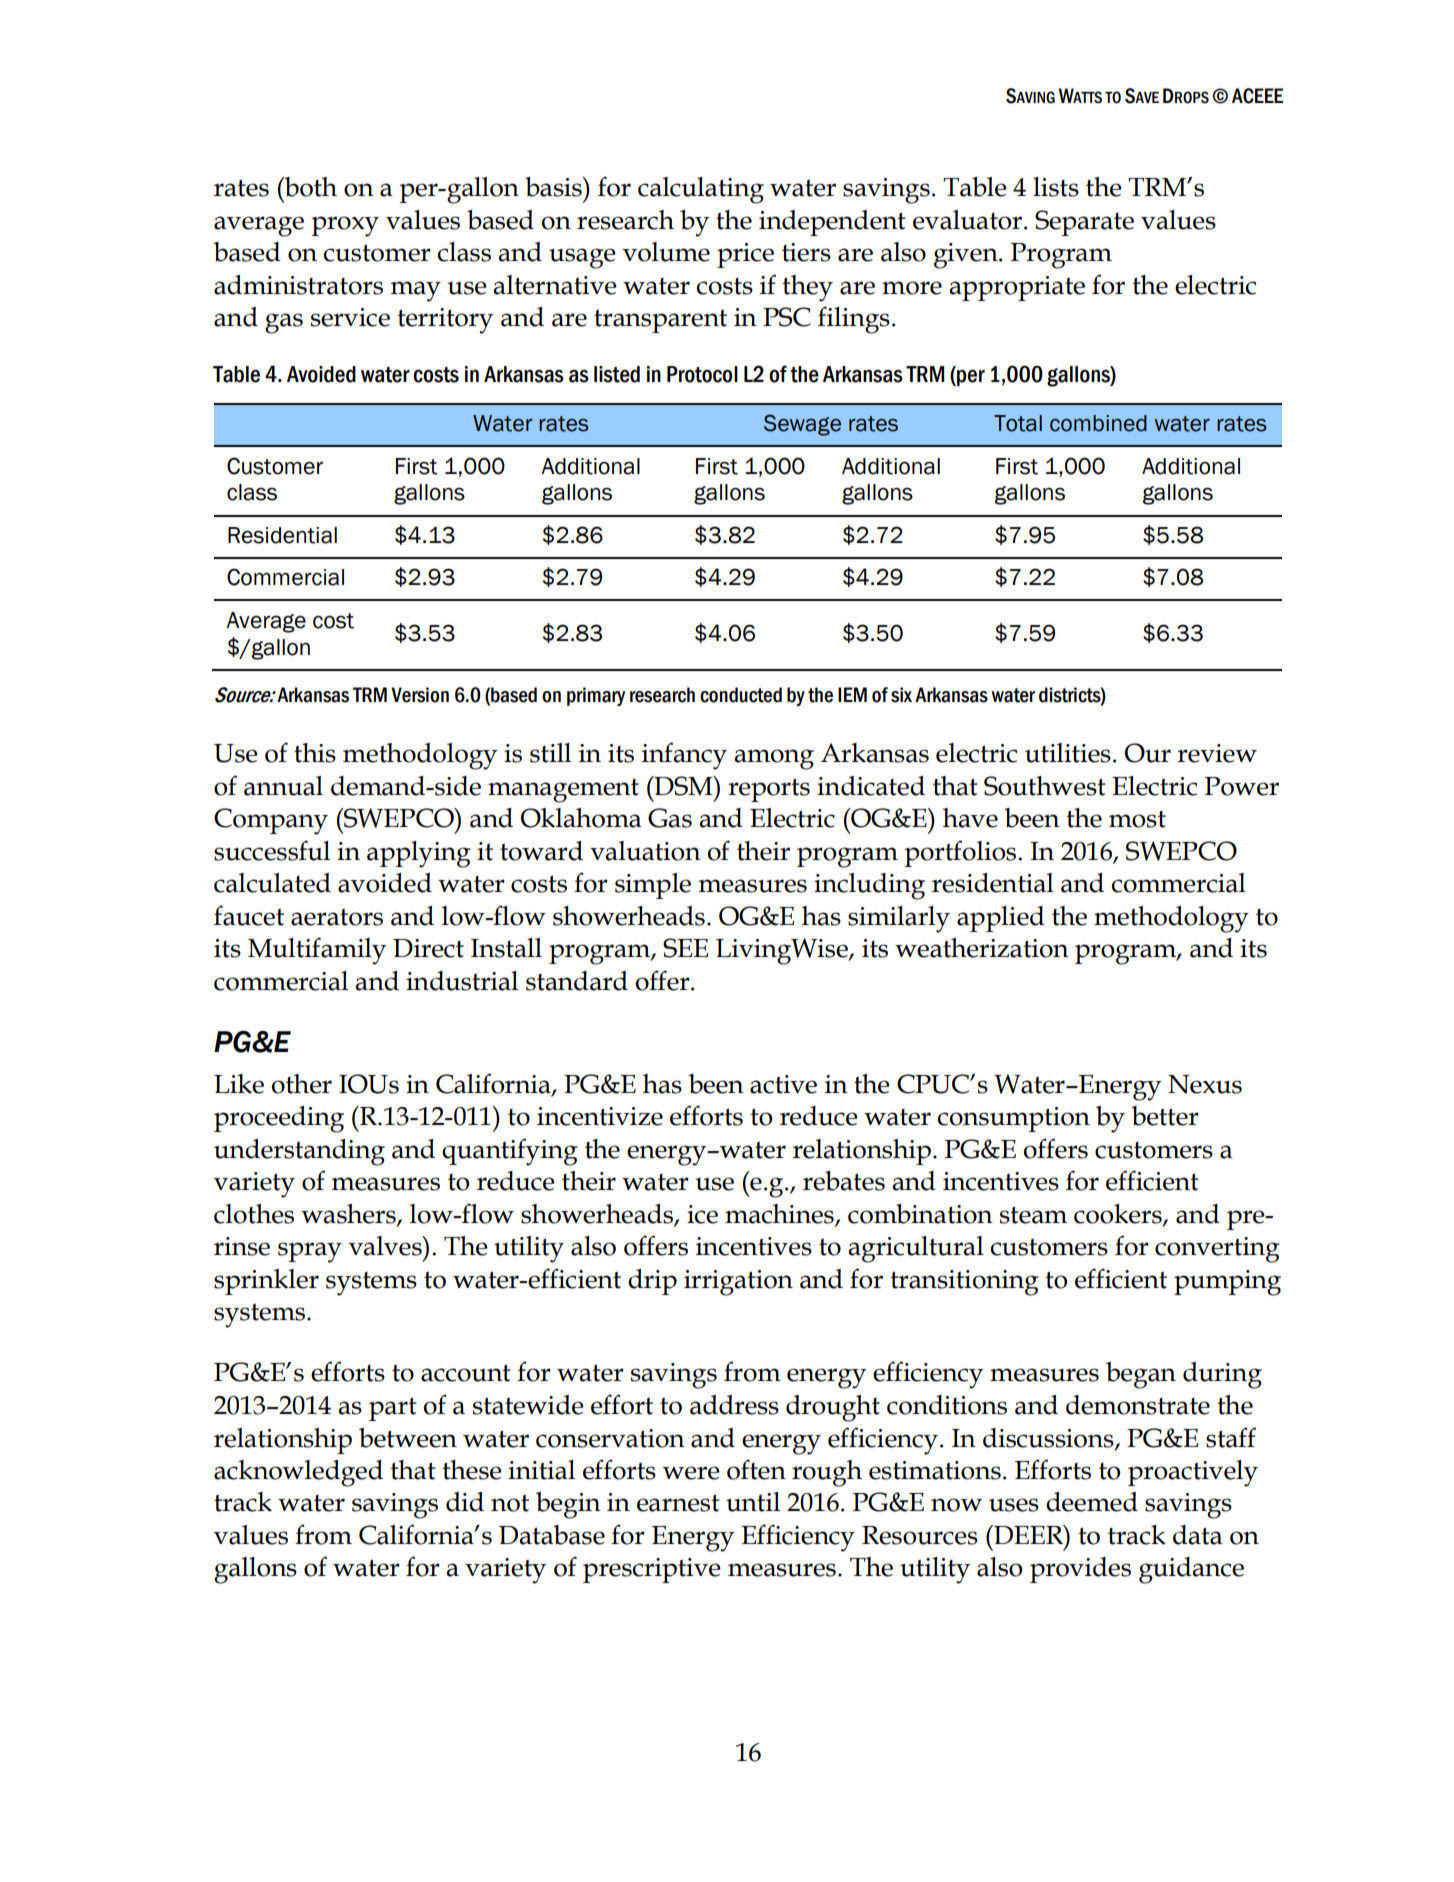 This document has width=1454, height=1882. I want to click on Separate, so click(1084, 223).
